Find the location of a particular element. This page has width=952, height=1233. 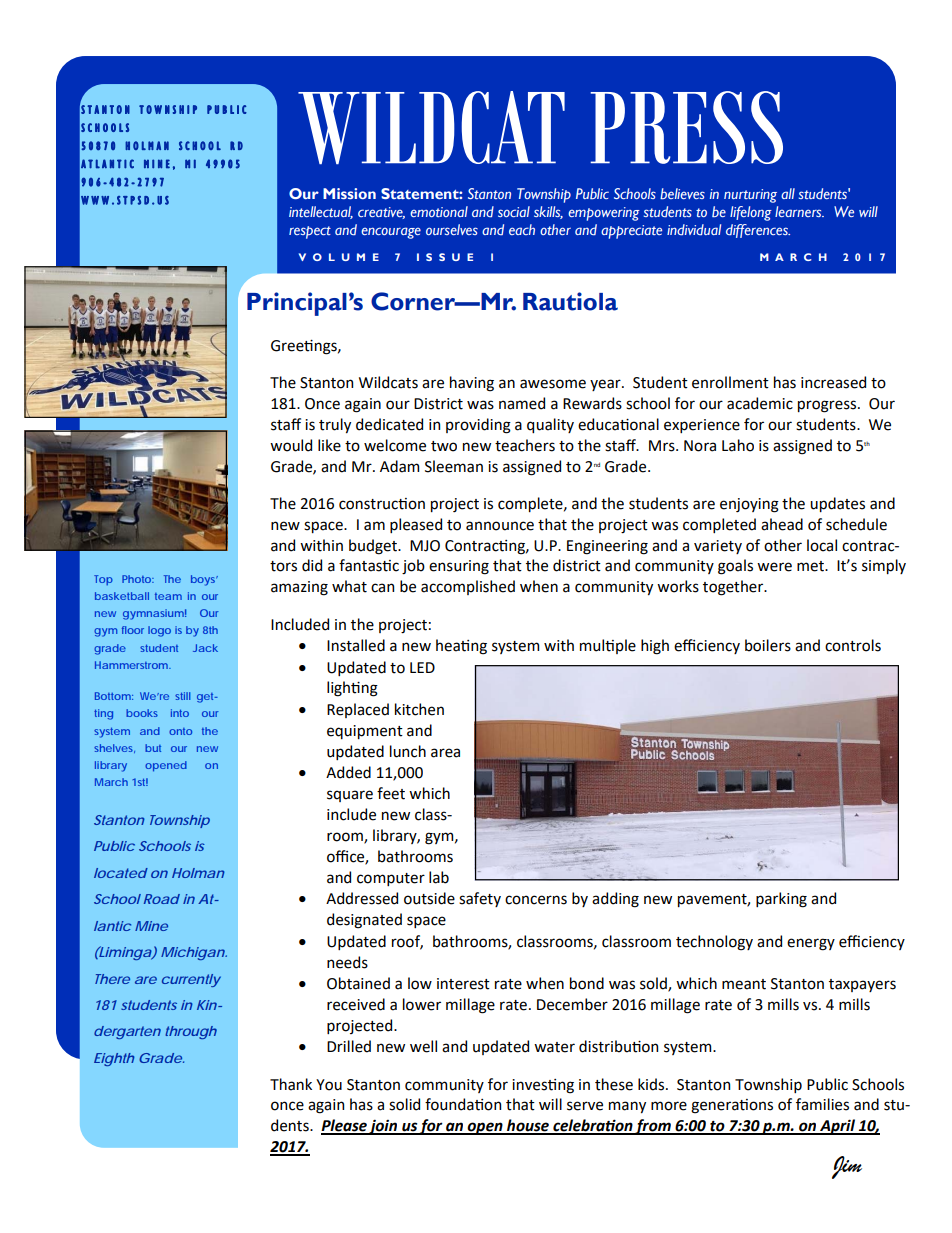

intellectual is located at coordinates (321, 212).
